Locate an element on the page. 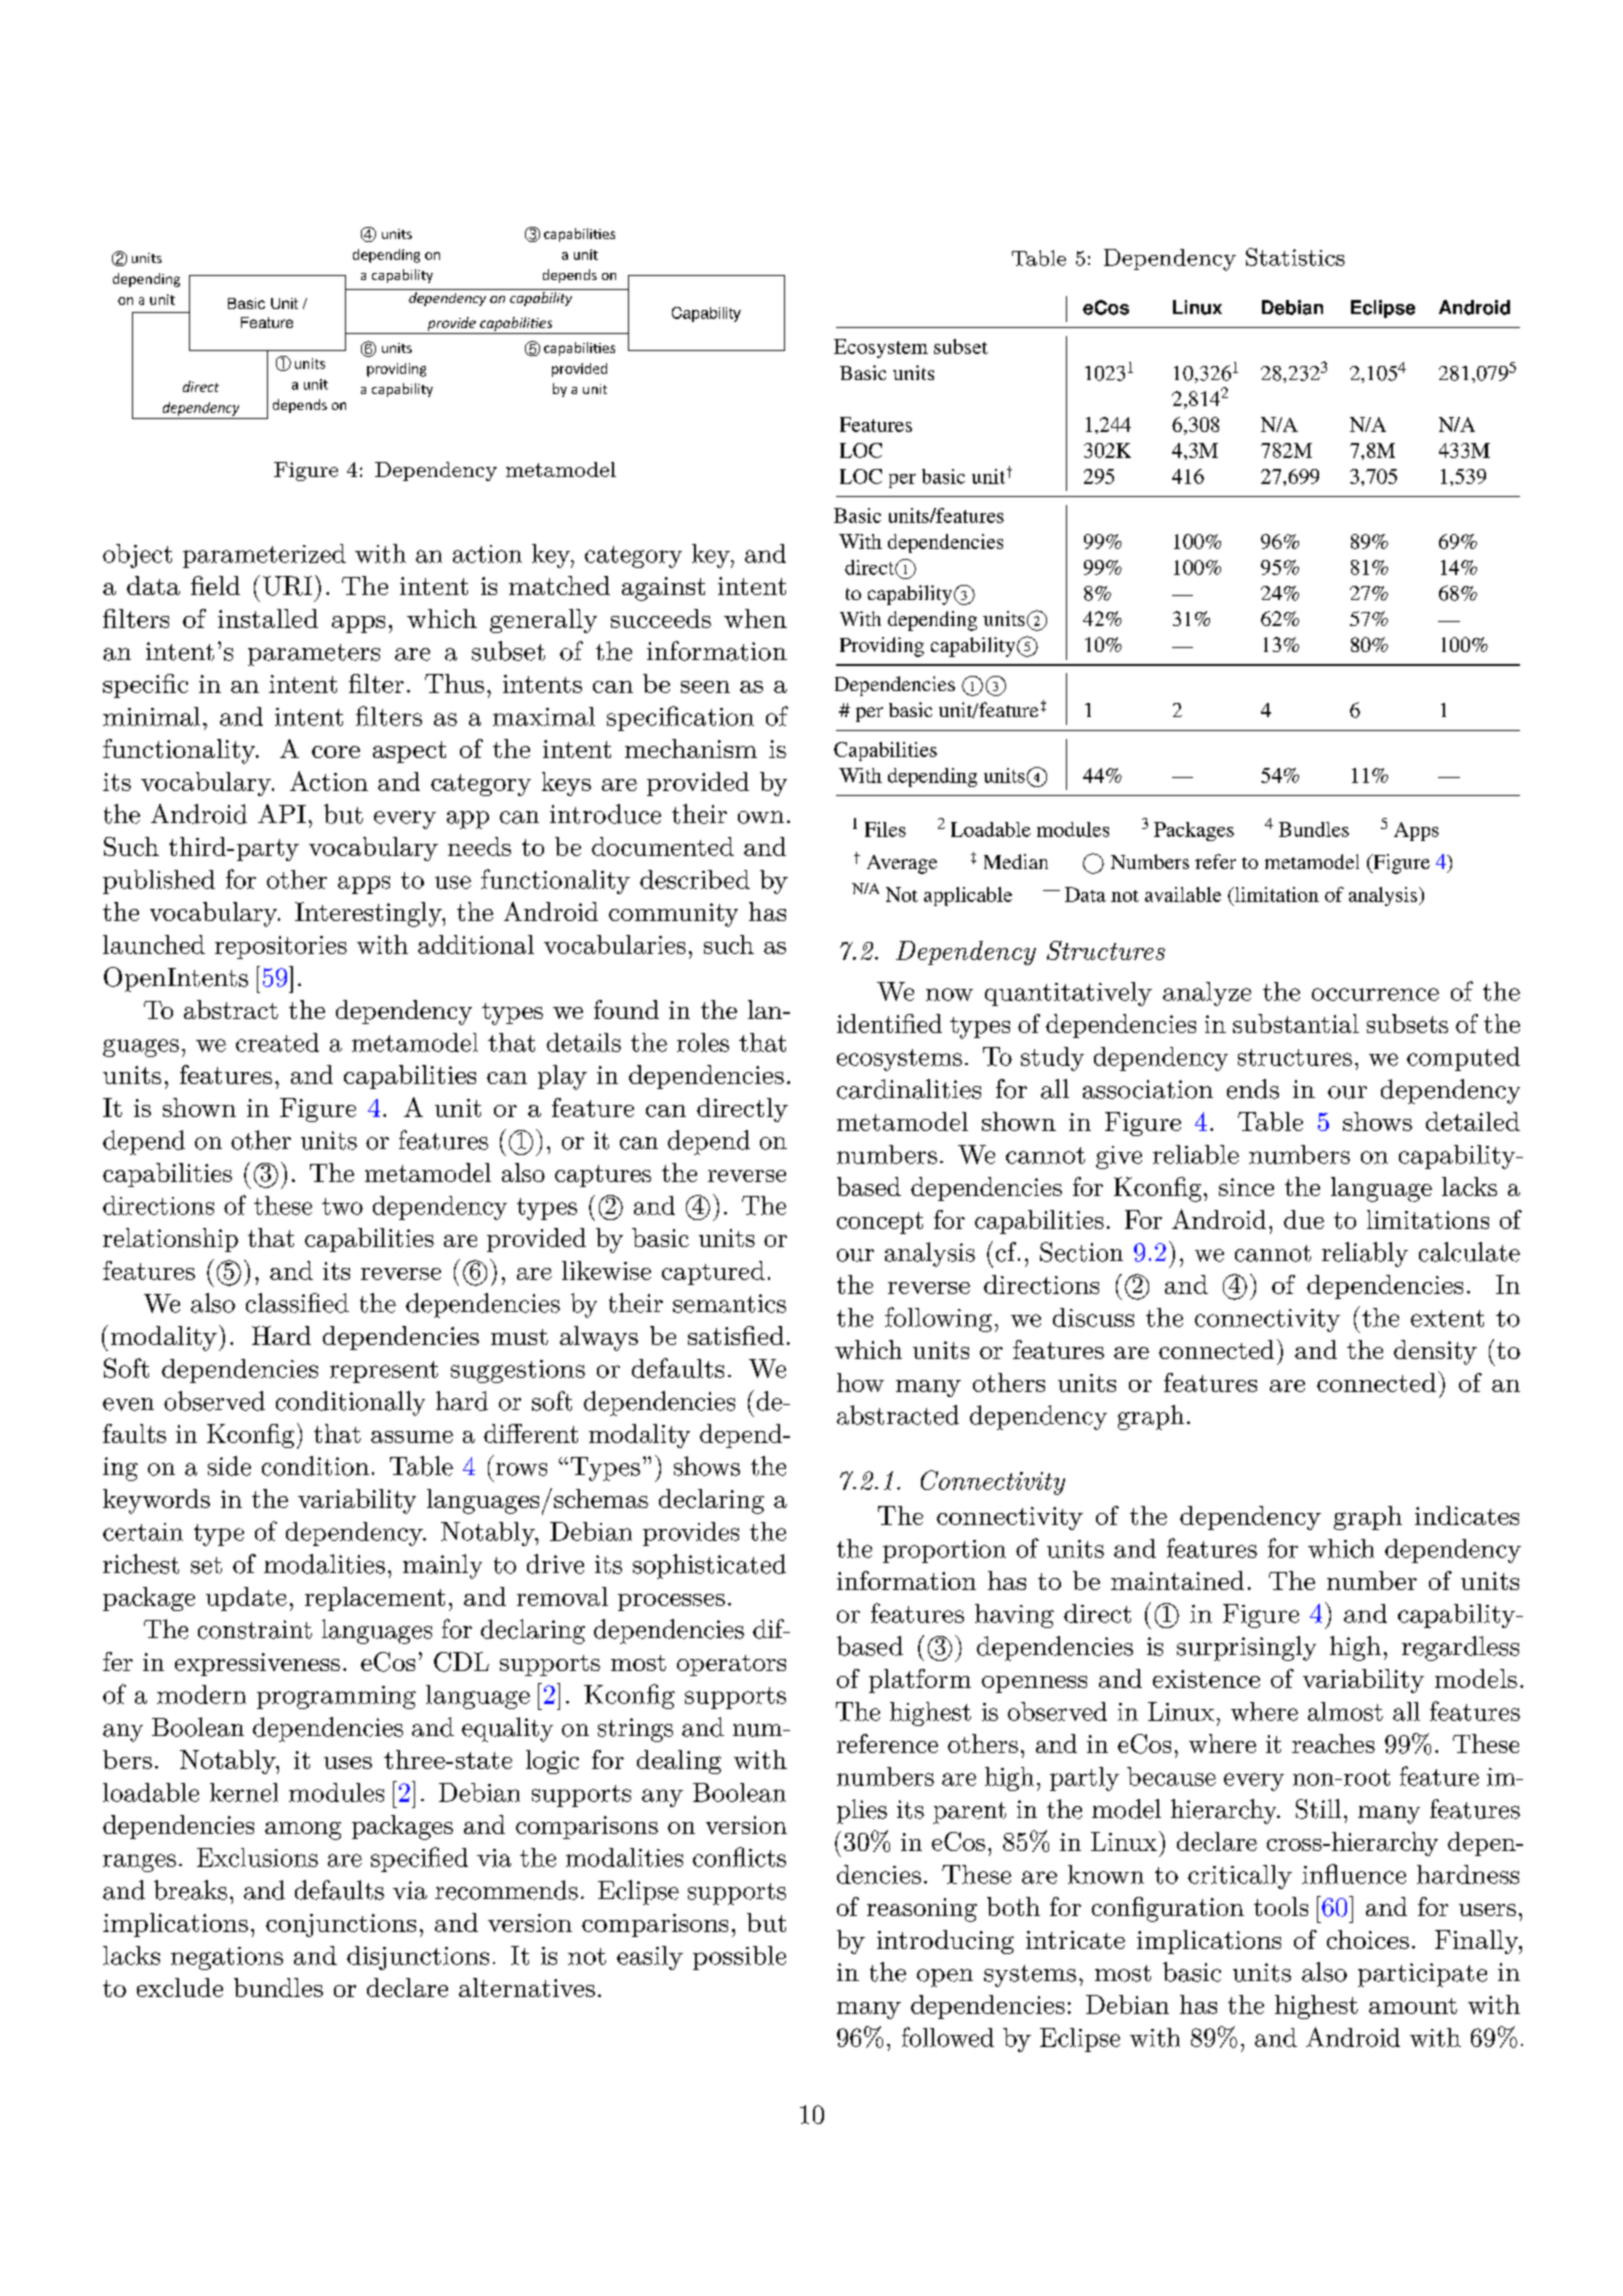 This page has width=1623, height=2296. choices is located at coordinates (1368, 1939).
